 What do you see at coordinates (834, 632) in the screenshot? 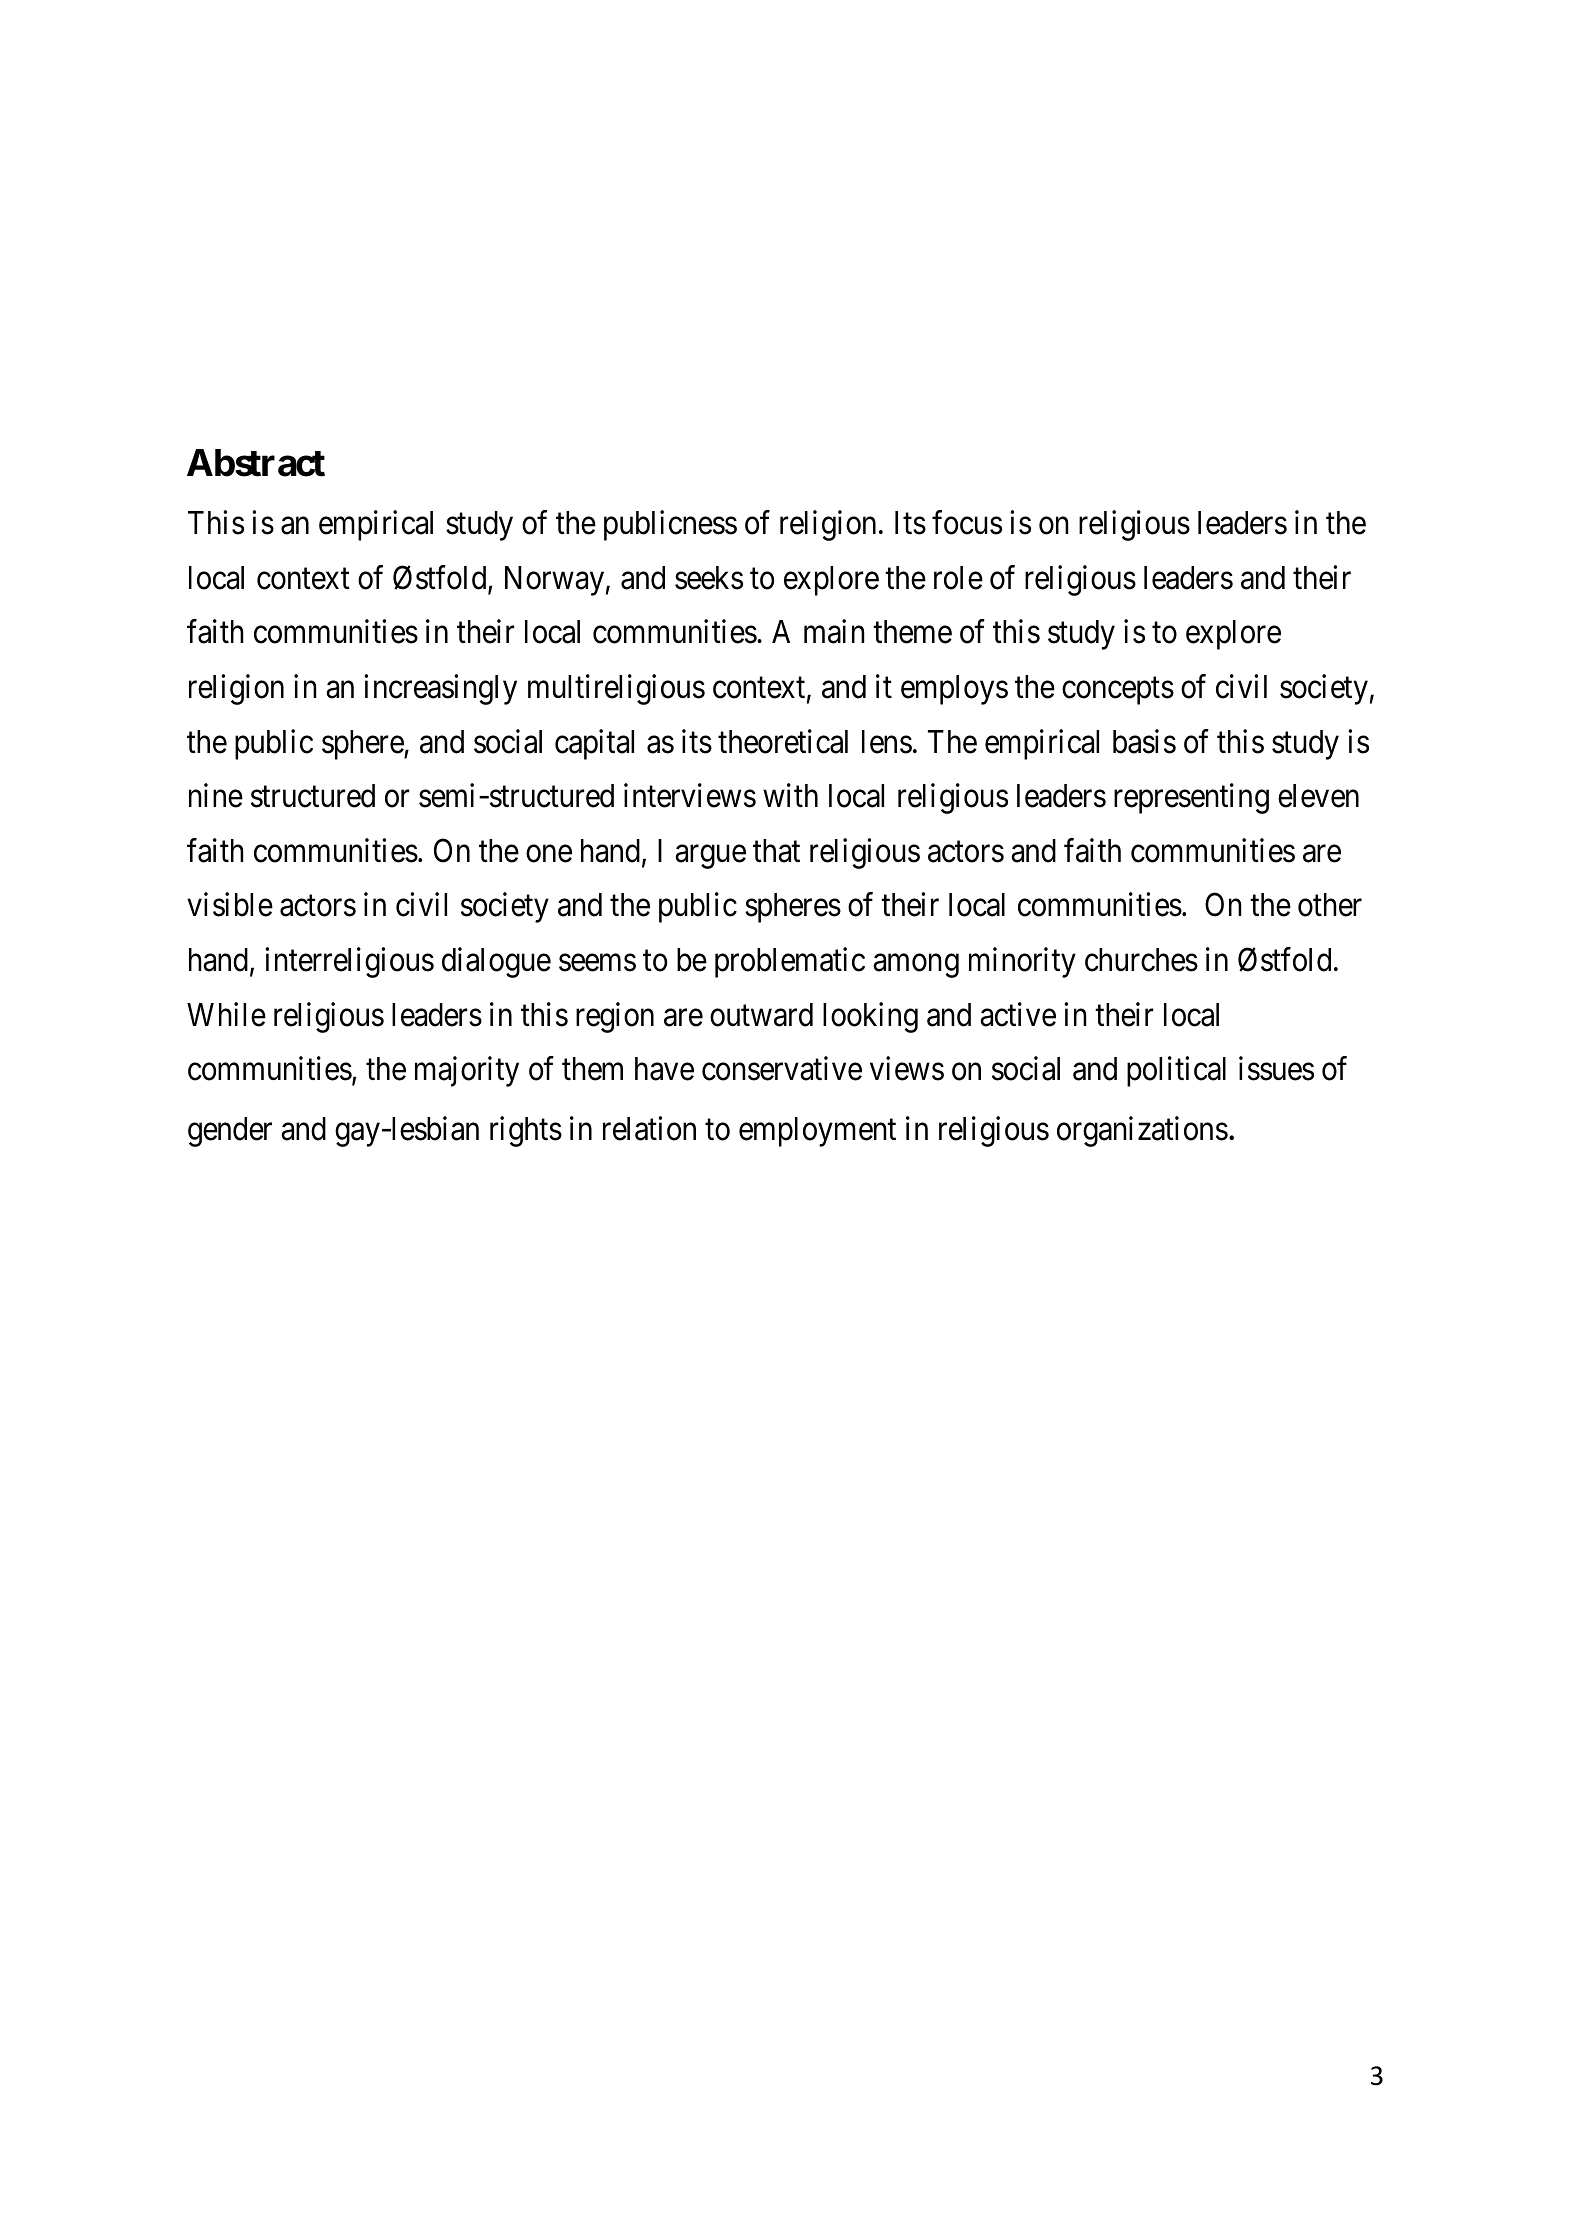
I see `main` at bounding box center [834, 632].
